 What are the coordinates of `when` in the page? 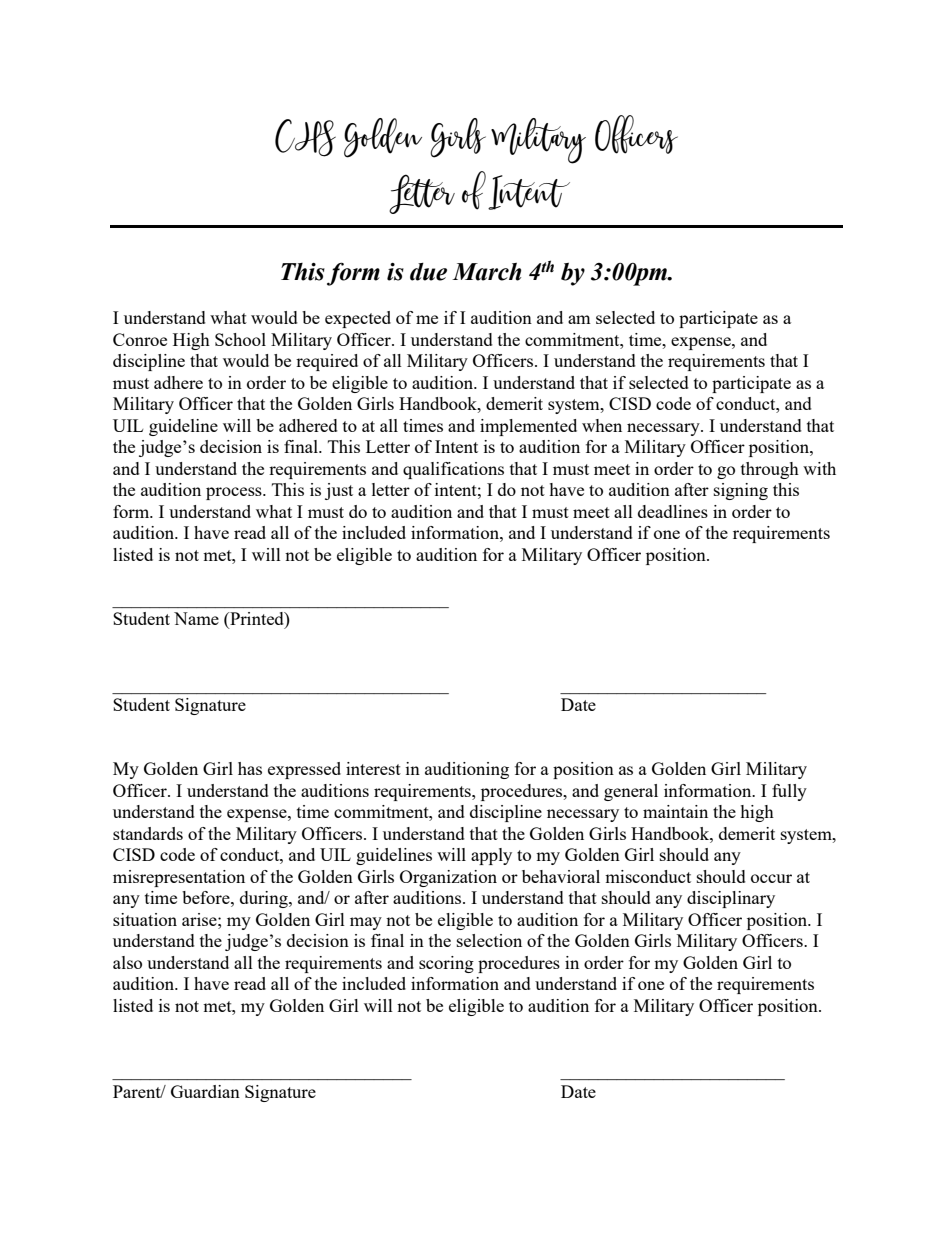 It's located at (602, 425).
